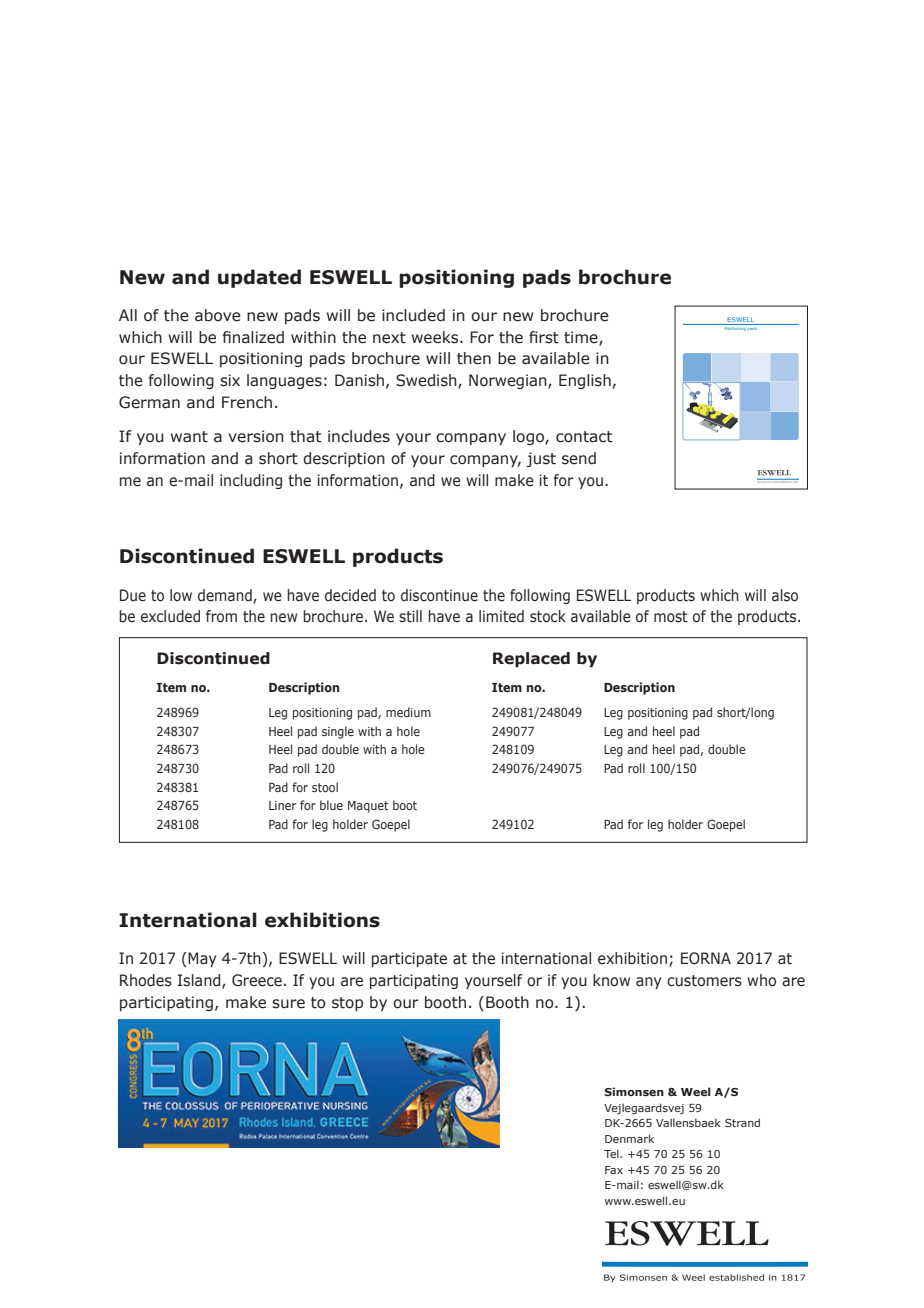 This page has width=924, height=1308. I want to click on Replaced, so click(531, 659).
